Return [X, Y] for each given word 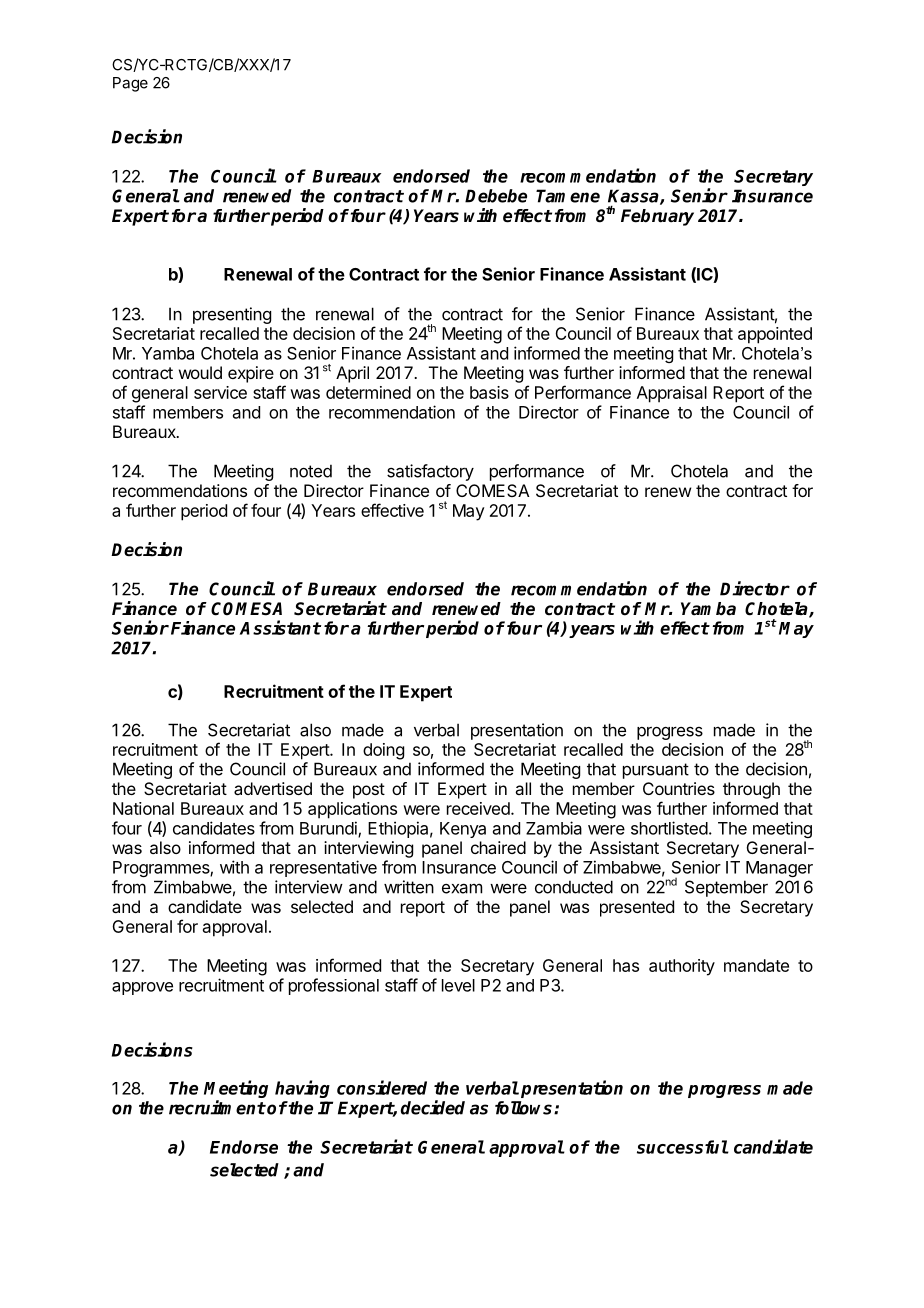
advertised [273, 788]
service [220, 392]
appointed [775, 335]
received [479, 808]
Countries [679, 788]
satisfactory [430, 472]
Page [130, 84]
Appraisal [672, 394]
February [657, 217]
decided [433, 1107]
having [302, 1089]
